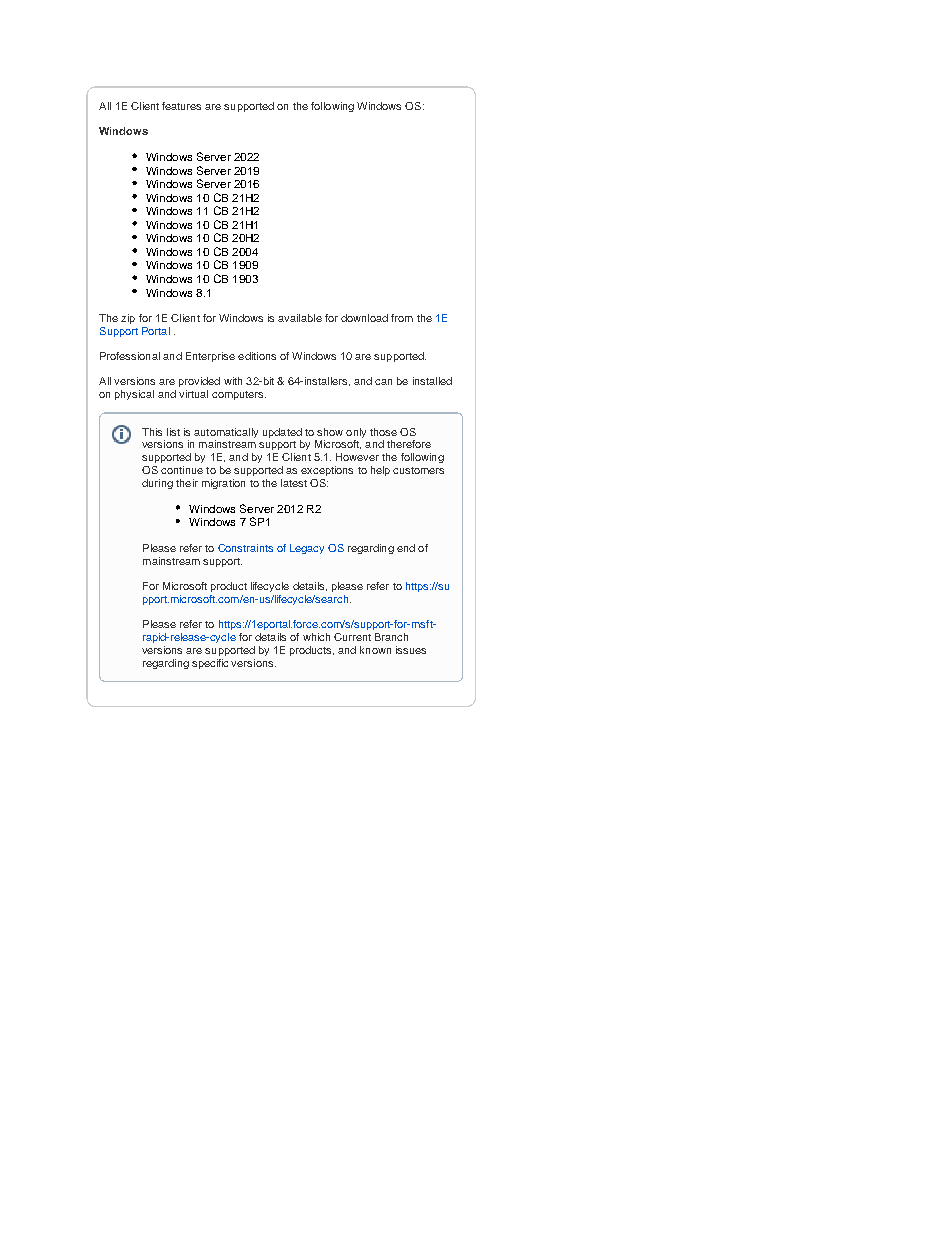 This image has height=1233, width=952. What do you see at coordinates (383, 382) in the image?
I see `can` at bounding box center [383, 382].
